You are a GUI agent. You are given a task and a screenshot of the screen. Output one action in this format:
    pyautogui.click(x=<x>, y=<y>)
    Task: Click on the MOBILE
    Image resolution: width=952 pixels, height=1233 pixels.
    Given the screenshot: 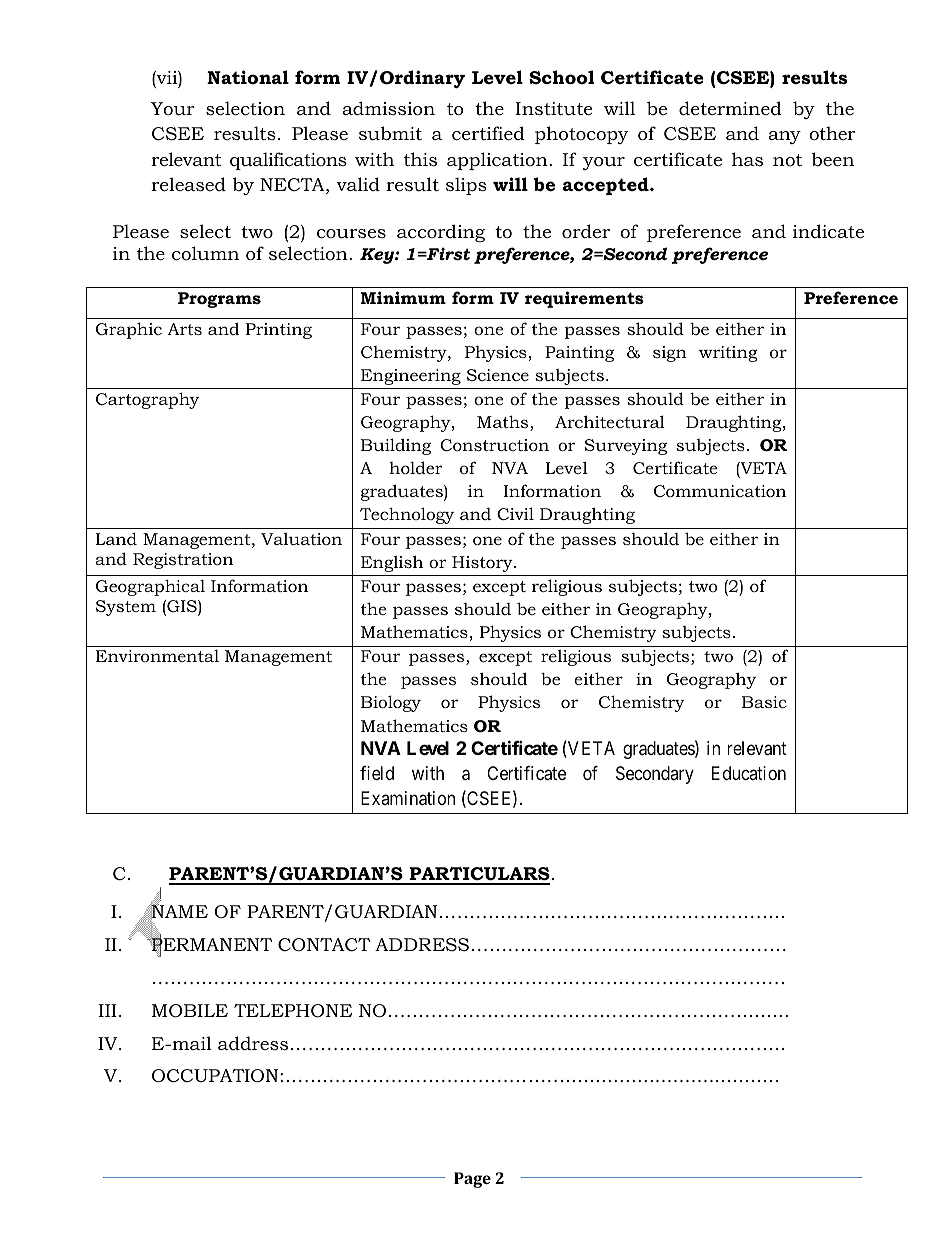 What is the action you would take?
    pyautogui.click(x=190, y=1011)
